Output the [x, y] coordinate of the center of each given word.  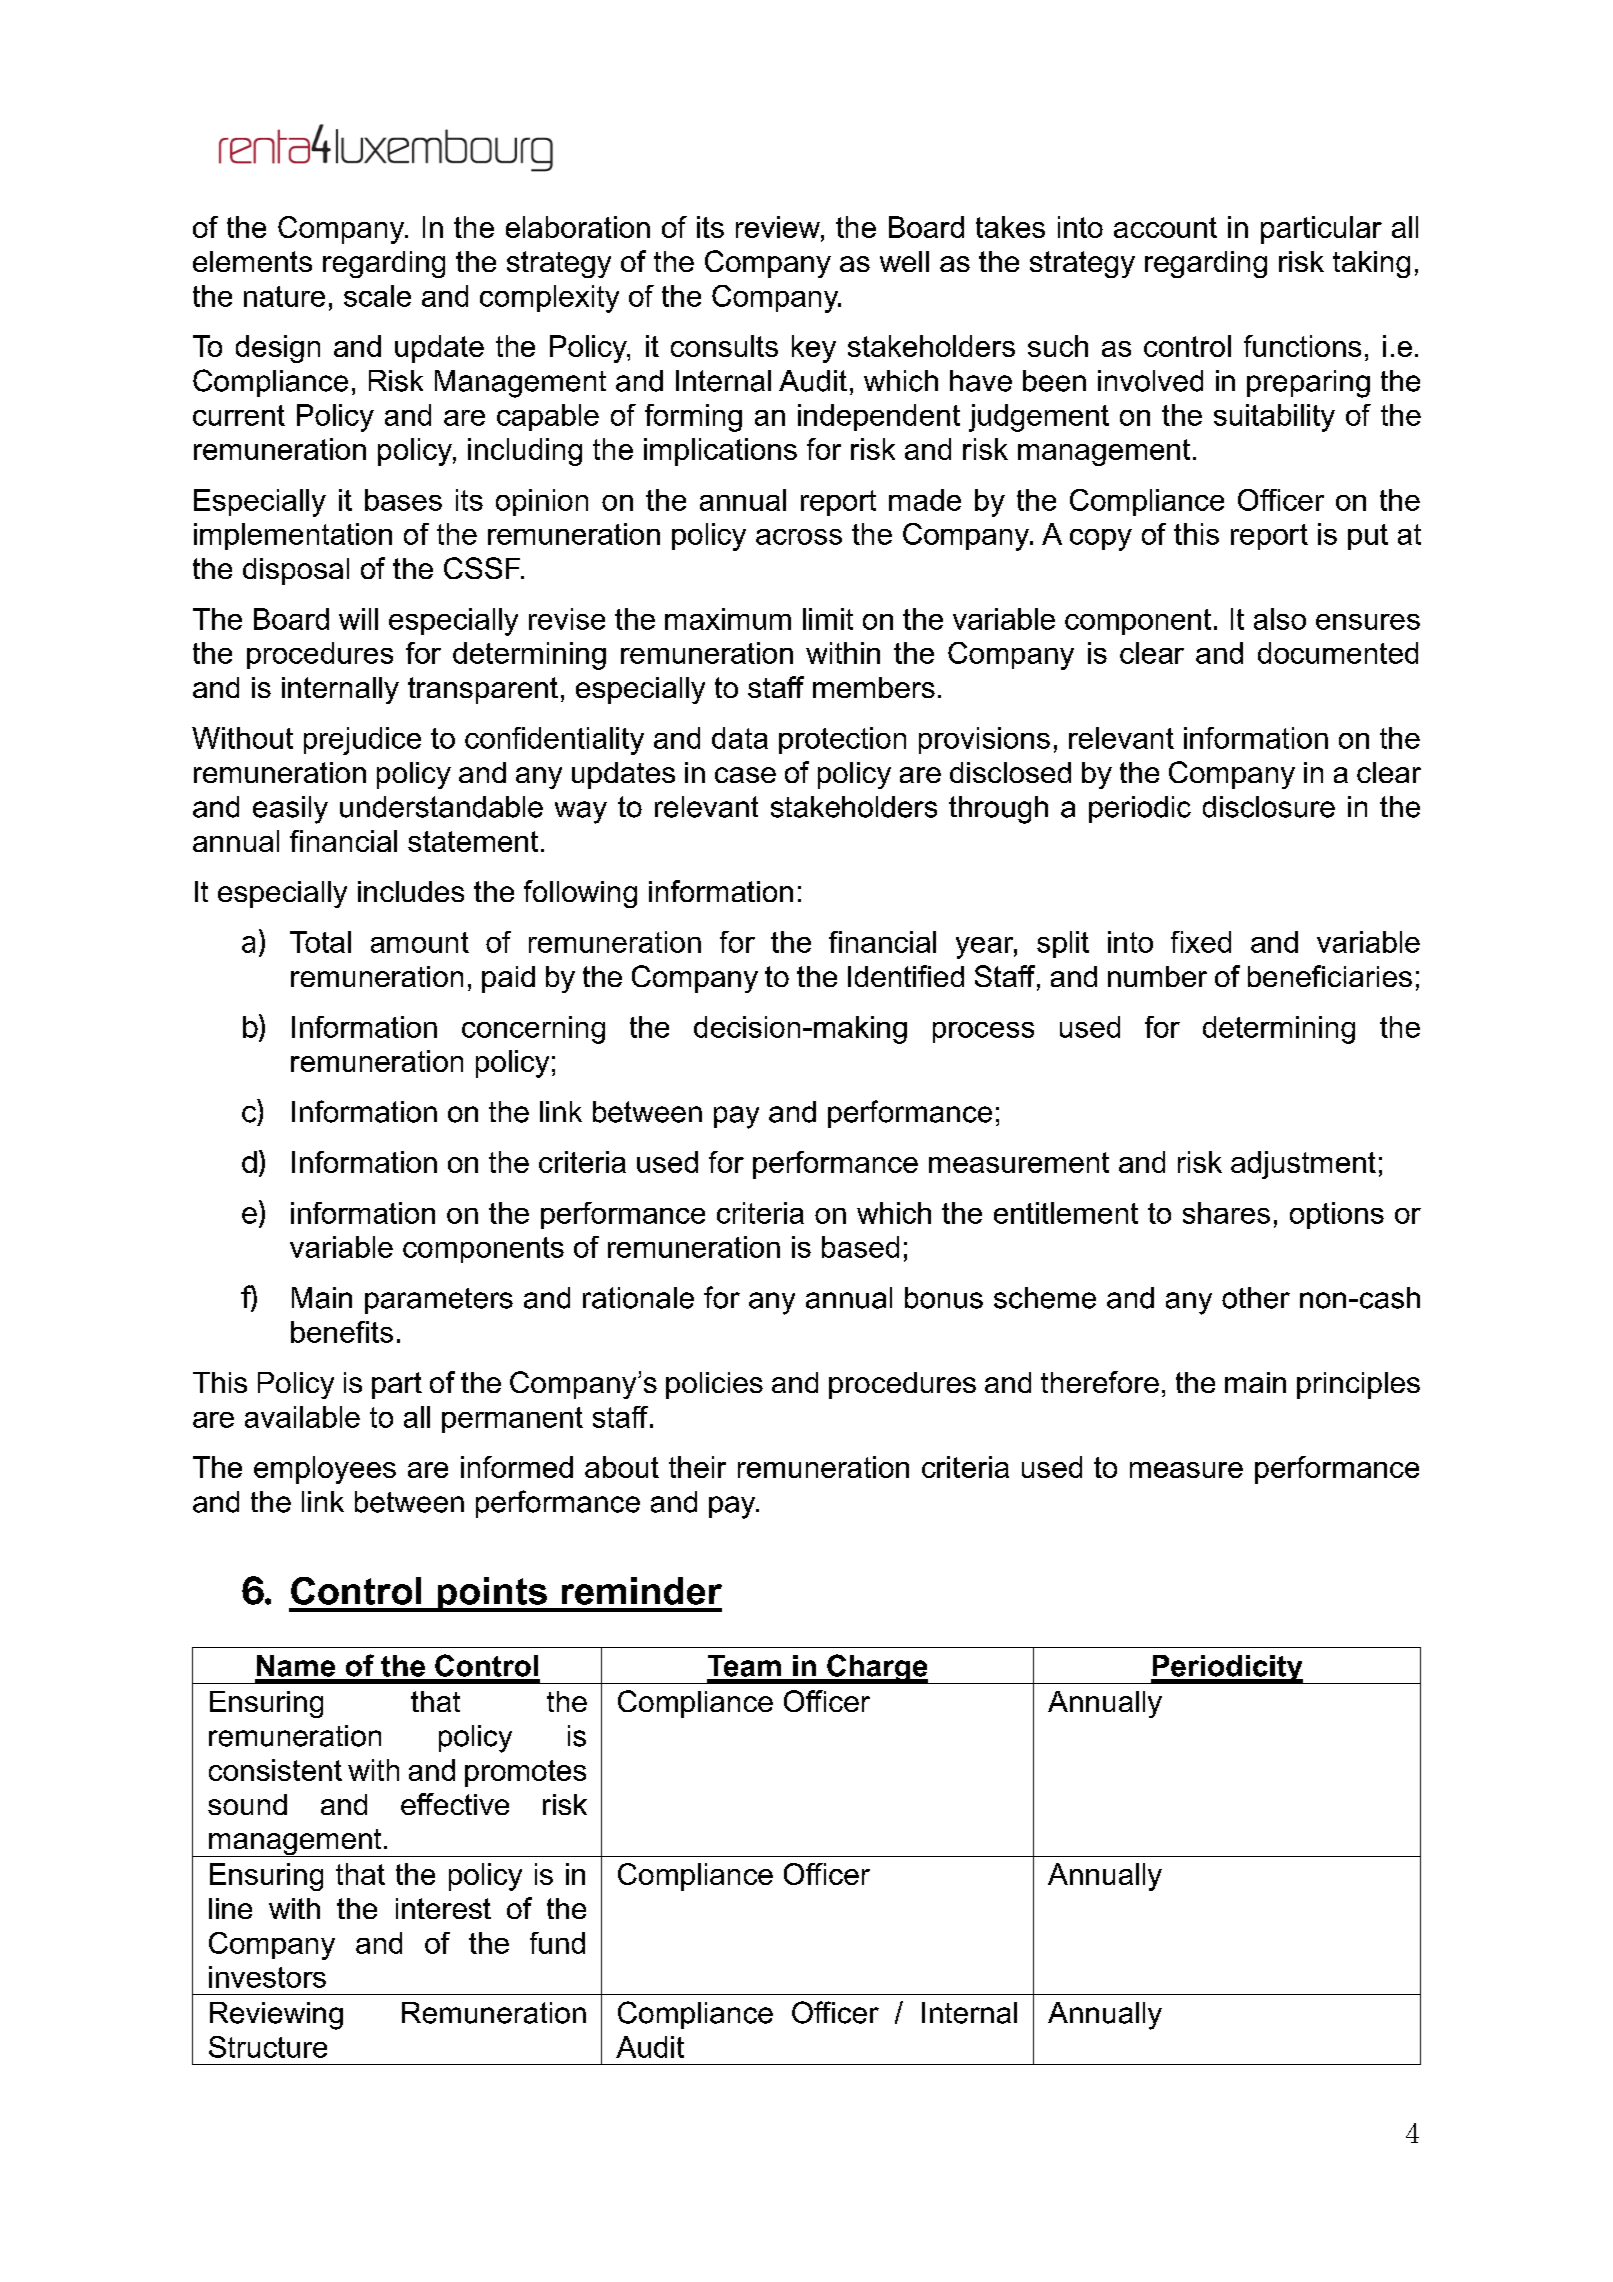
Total [320, 942]
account [1165, 227]
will [358, 619]
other [1256, 1298]
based [860, 1247]
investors [267, 1977]
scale [377, 296]
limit [828, 619]
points [492, 1594]
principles [1358, 1385]
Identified [906, 976]
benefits [342, 1332]
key [814, 349]
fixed [1201, 942]
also [1280, 619]
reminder [642, 1591]
